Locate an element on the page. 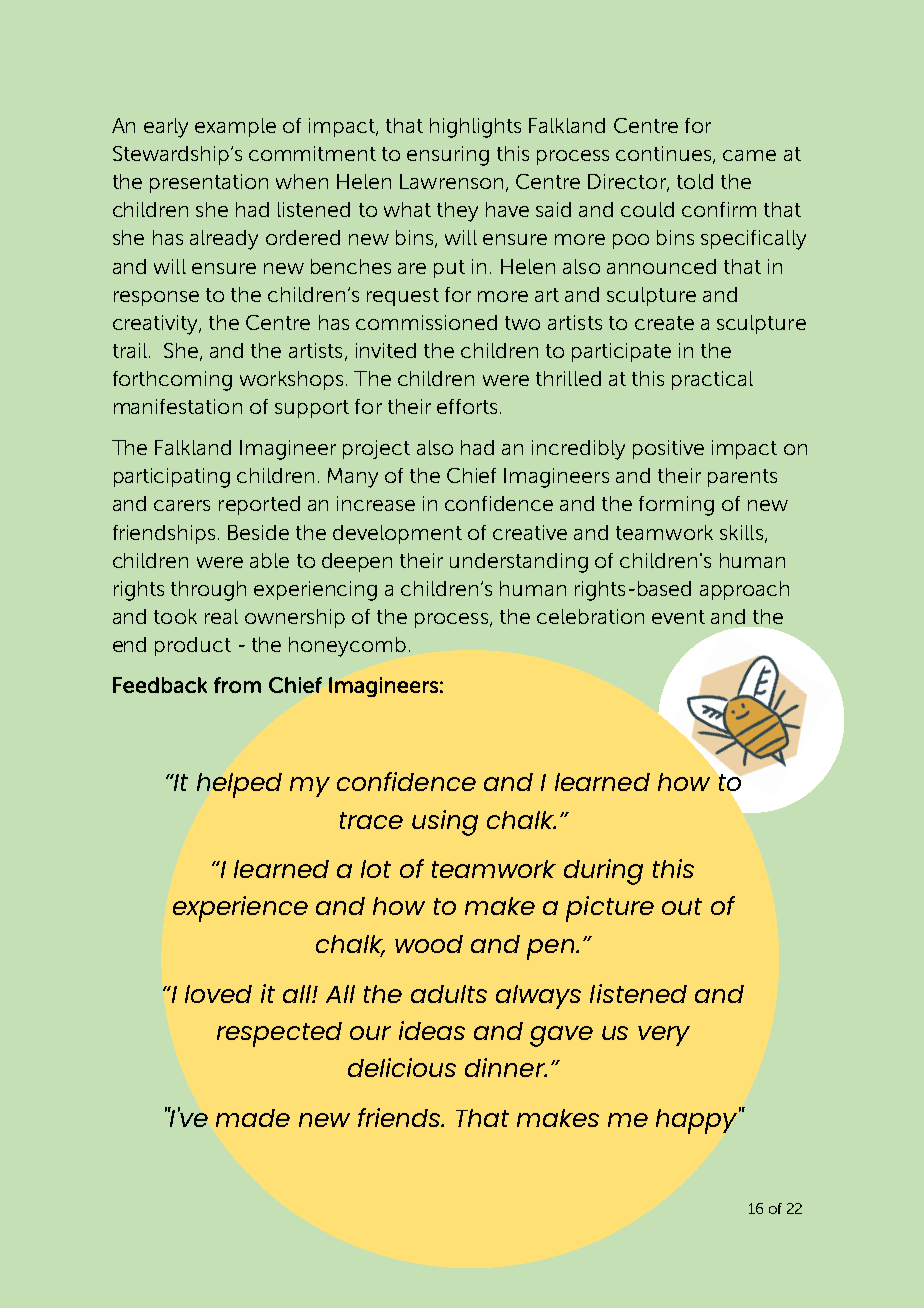 The height and width of the image is (1308, 924). ensuring is located at coordinates (448, 156).
